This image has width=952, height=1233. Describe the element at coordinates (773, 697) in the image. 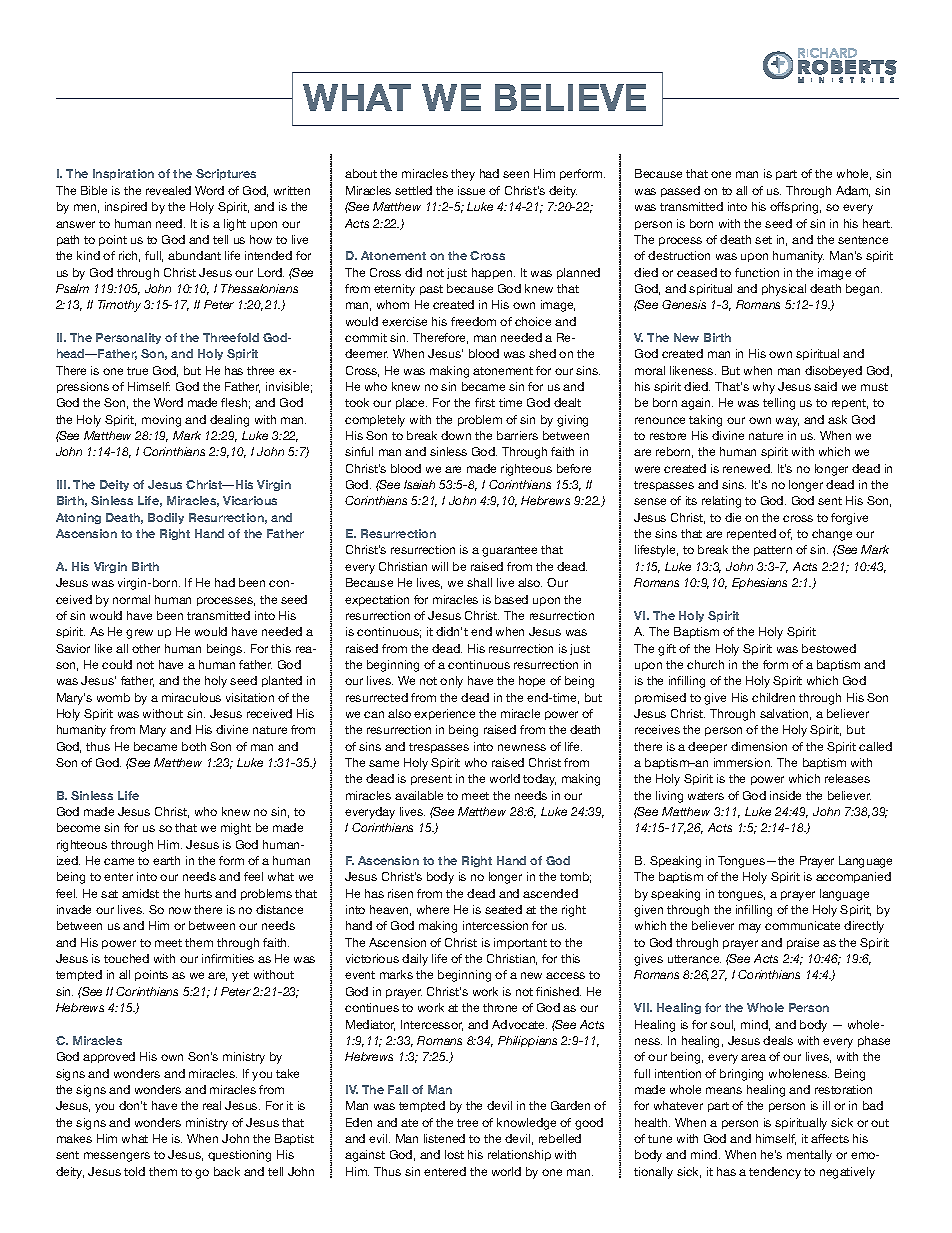

I see `children` at that location.
